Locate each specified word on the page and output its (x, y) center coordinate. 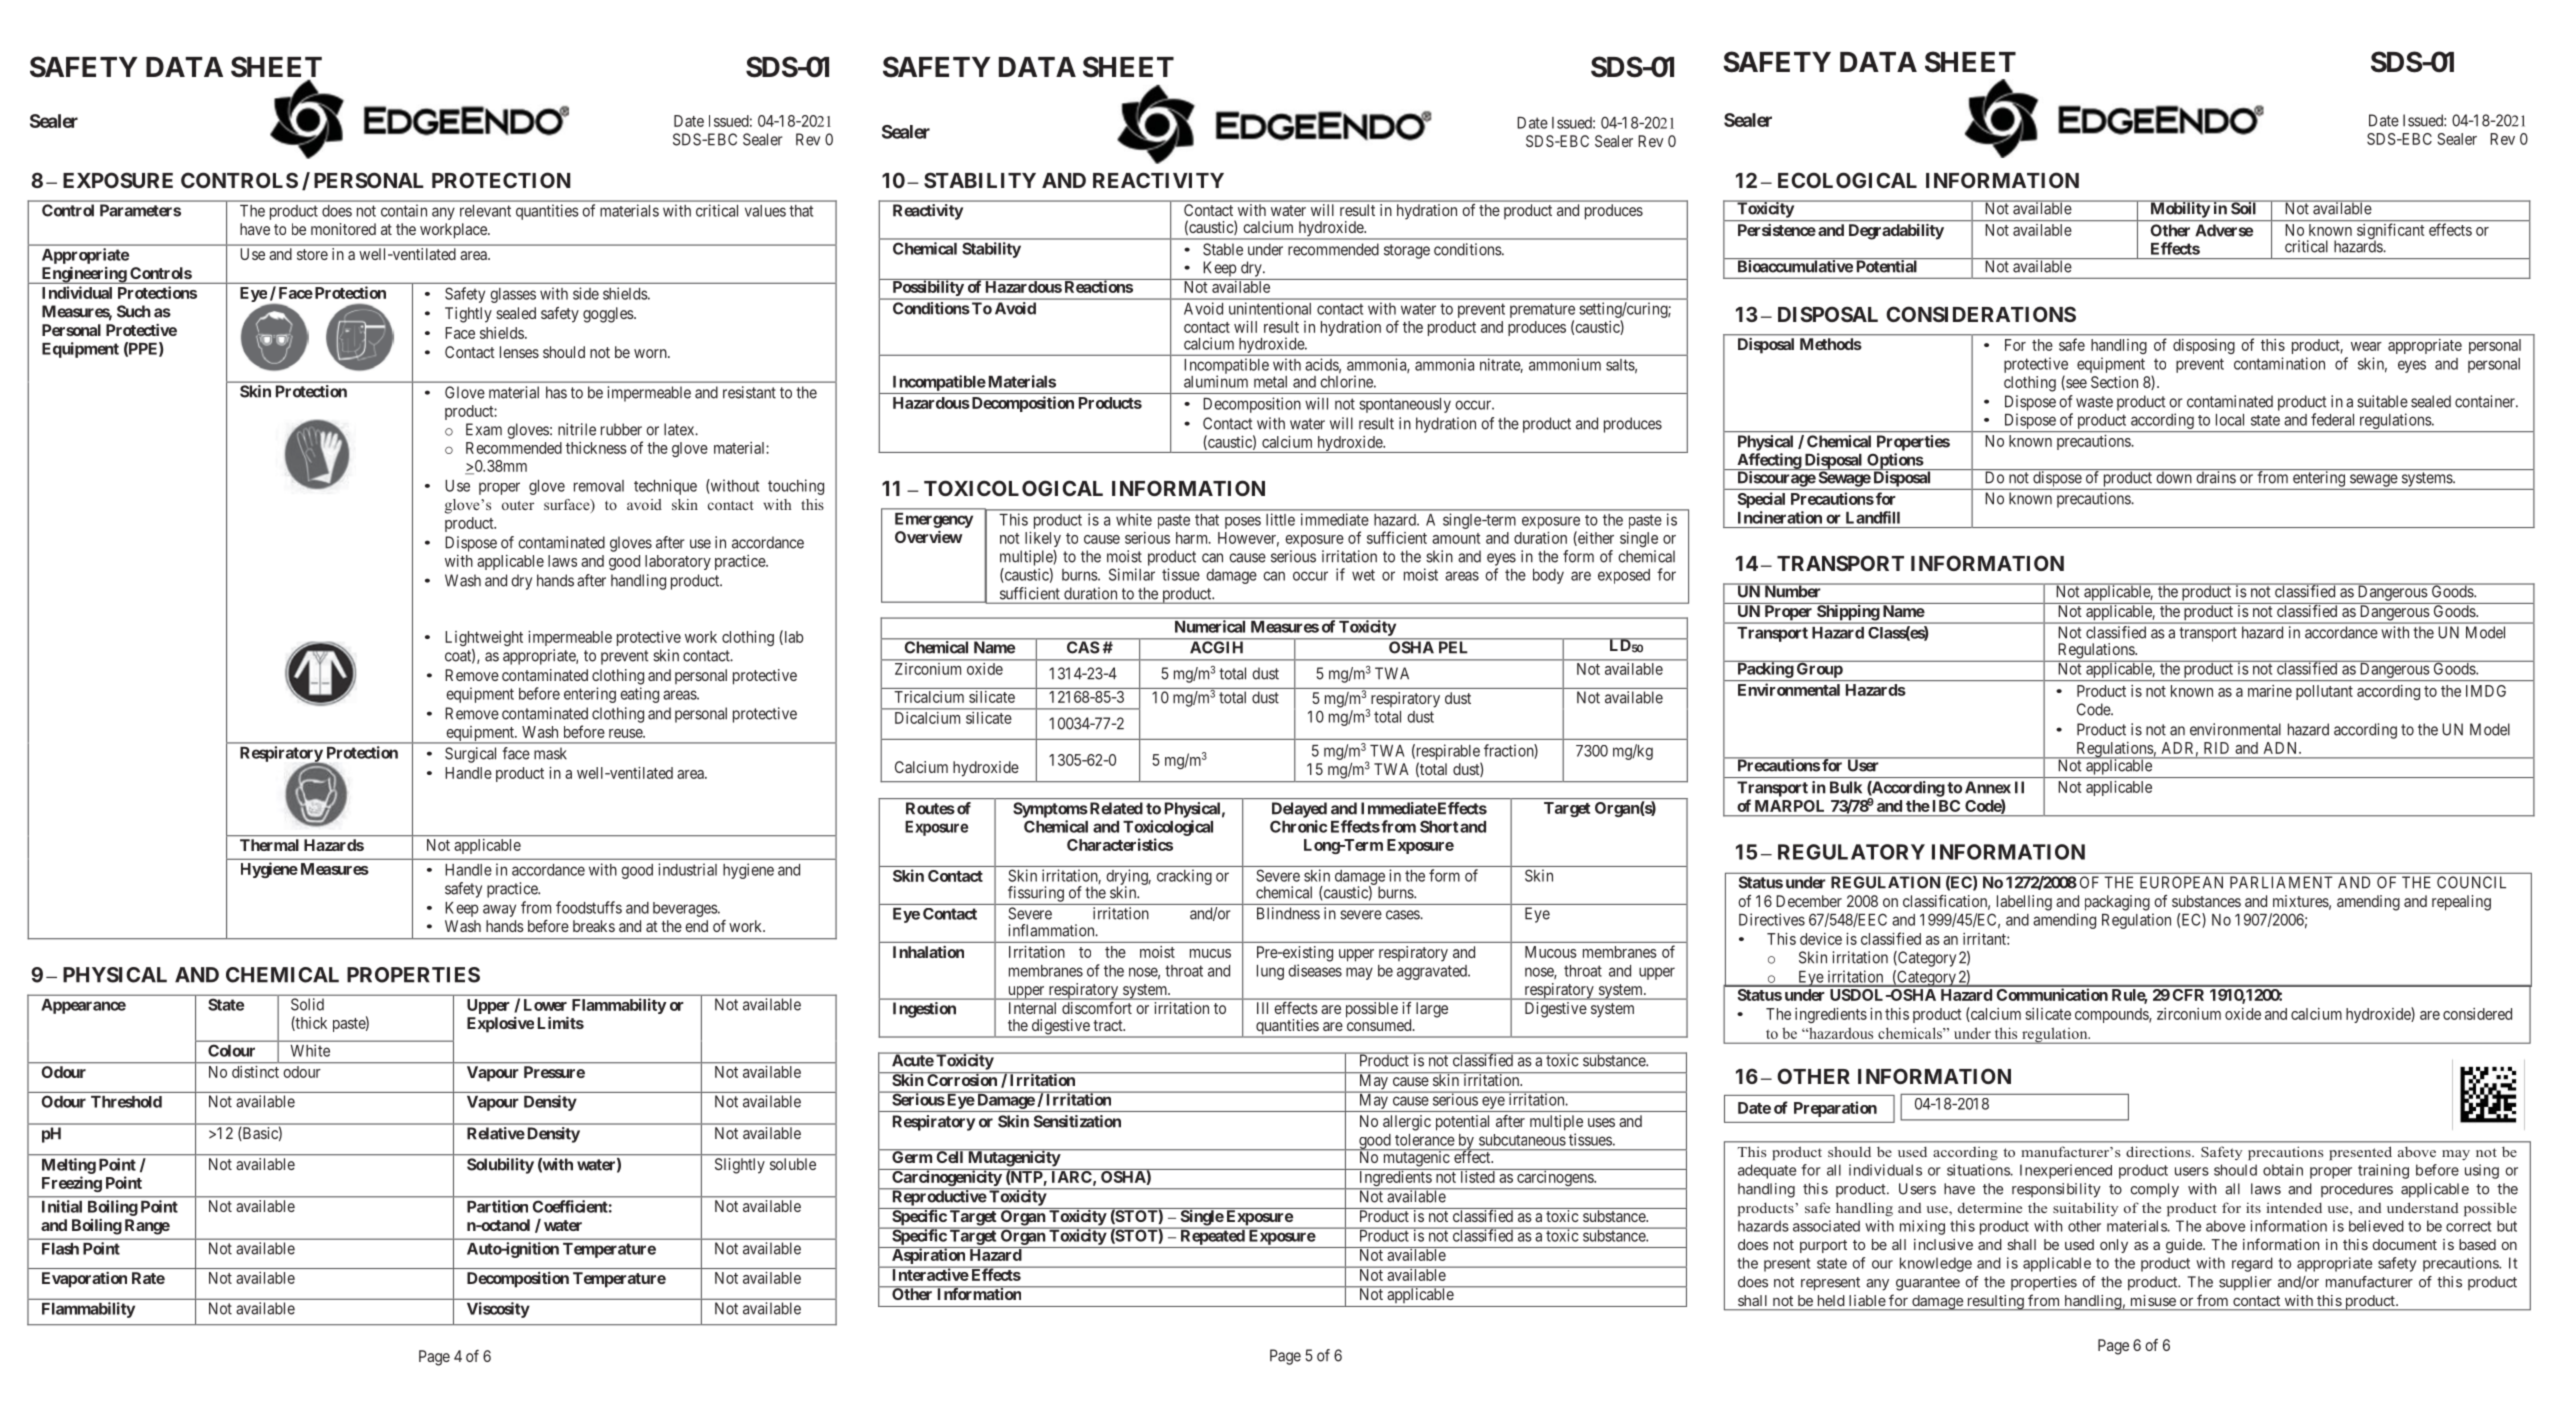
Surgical (470, 755)
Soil (2244, 208)
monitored (343, 229)
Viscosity (498, 1310)
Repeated (1212, 1236)
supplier (2245, 1283)
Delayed (1299, 810)
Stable (1223, 249)
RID (2216, 748)
